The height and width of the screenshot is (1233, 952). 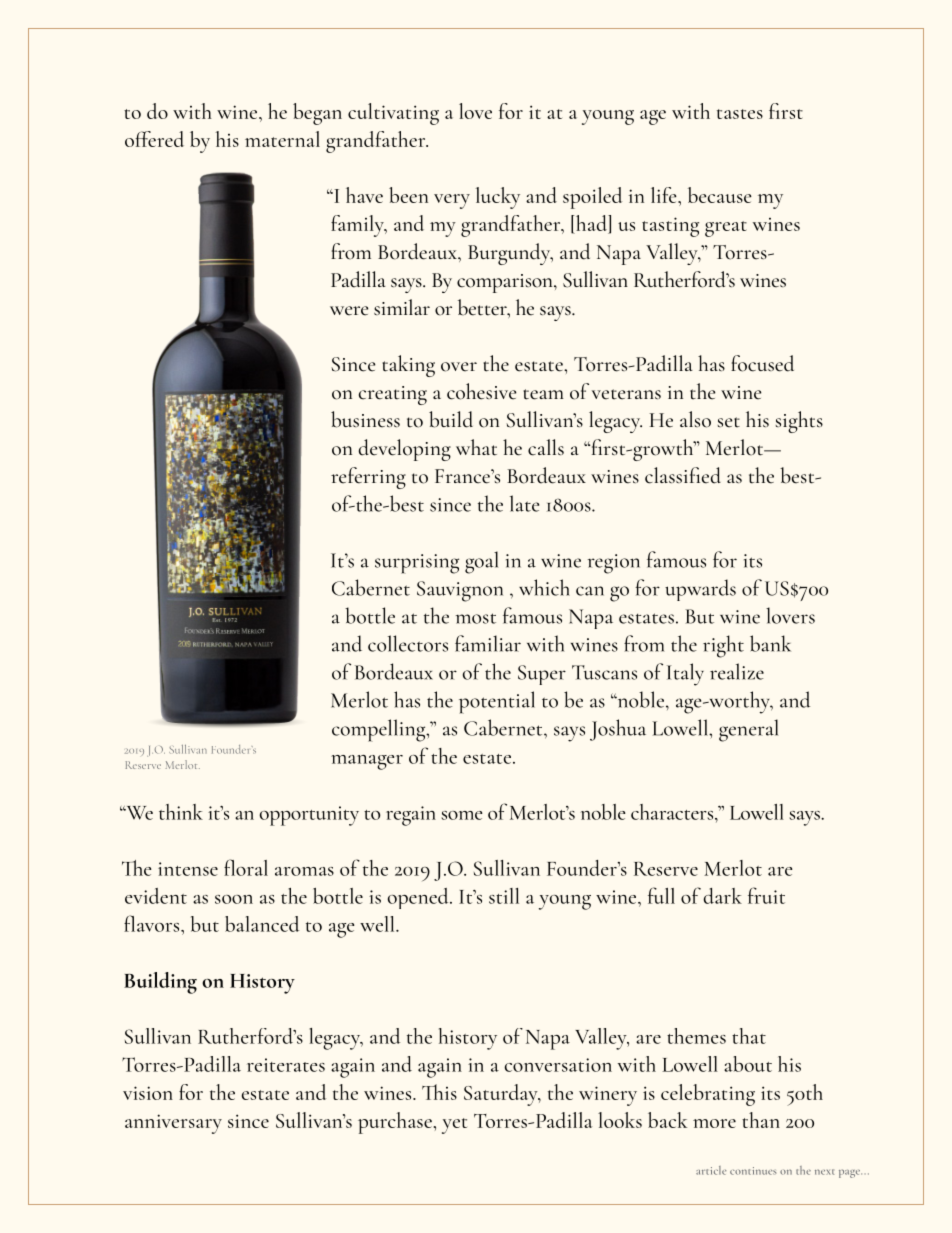 What do you see at coordinates (488, 643) in the screenshot?
I see `familiar` at bounding box center [488, 643].
